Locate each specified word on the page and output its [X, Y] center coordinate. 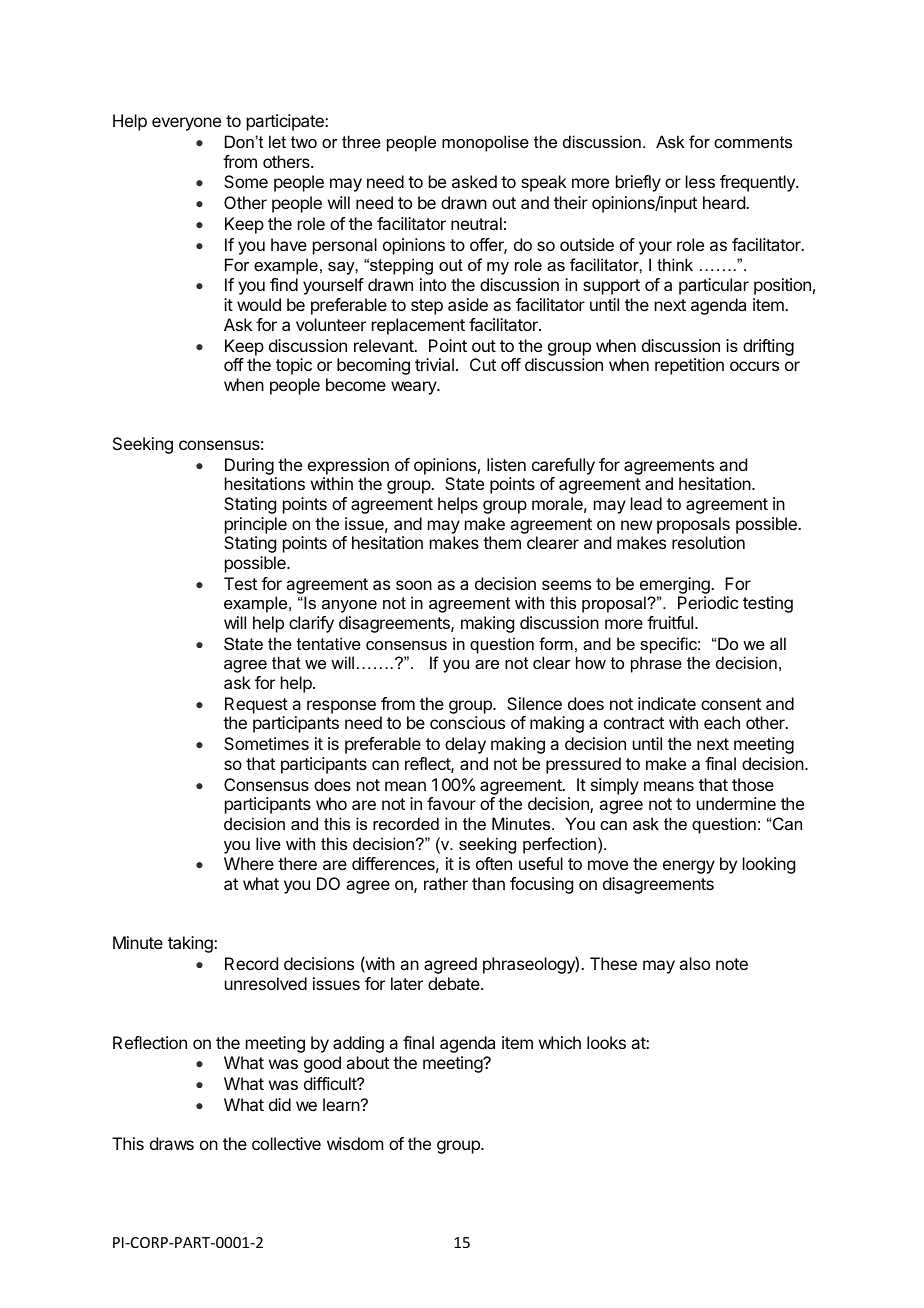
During [249, 466]
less [700, 181]
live [268, 843]
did [280, 1104]
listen [506, 464]
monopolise [485, 143]
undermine [736, 803]
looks [606, 1042]
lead [646, 503]
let [277, 141]
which [560, 1042]
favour [451, 803]
